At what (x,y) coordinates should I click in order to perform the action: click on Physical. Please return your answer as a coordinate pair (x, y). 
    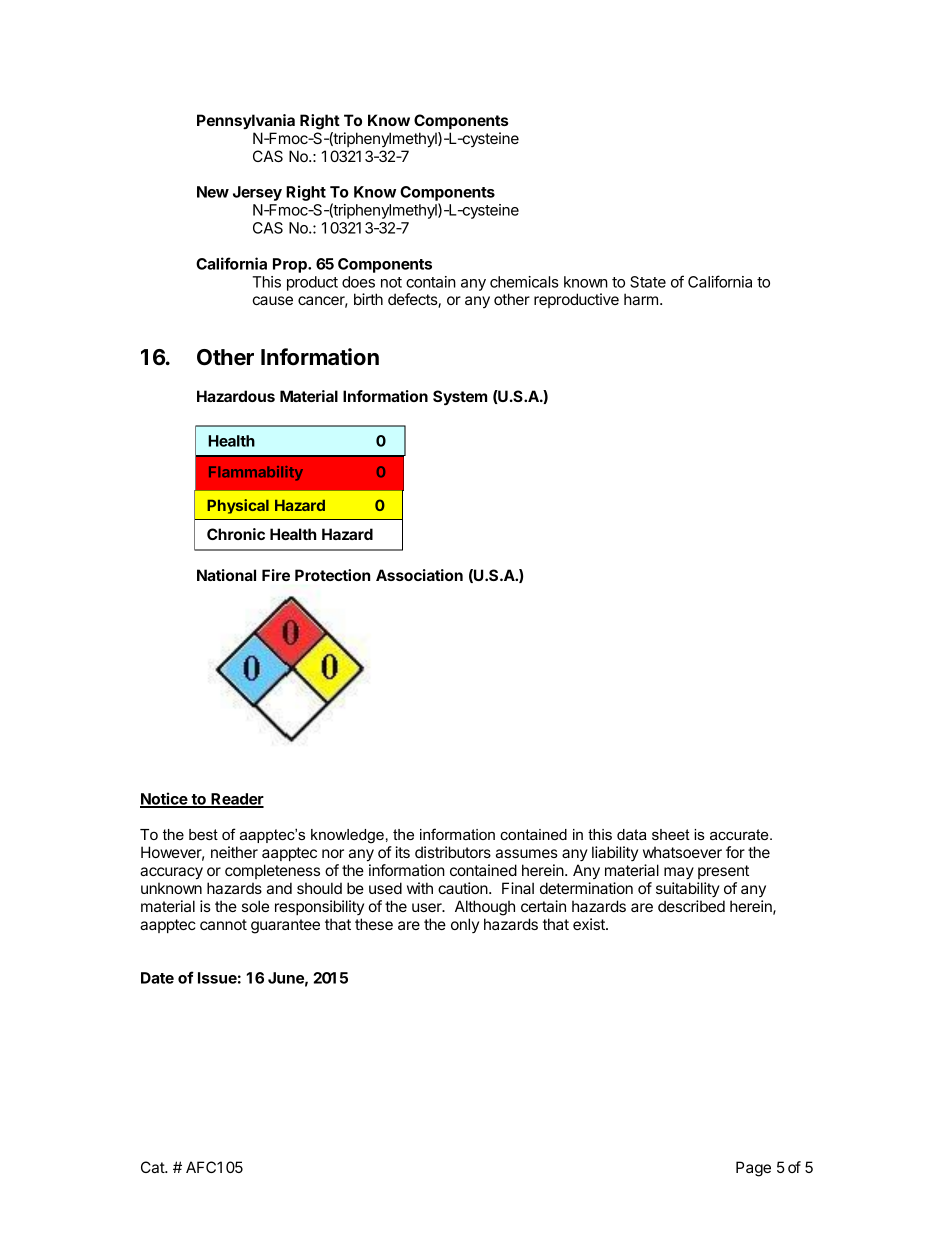
    Looking at the image, I should click on (238, 506).
